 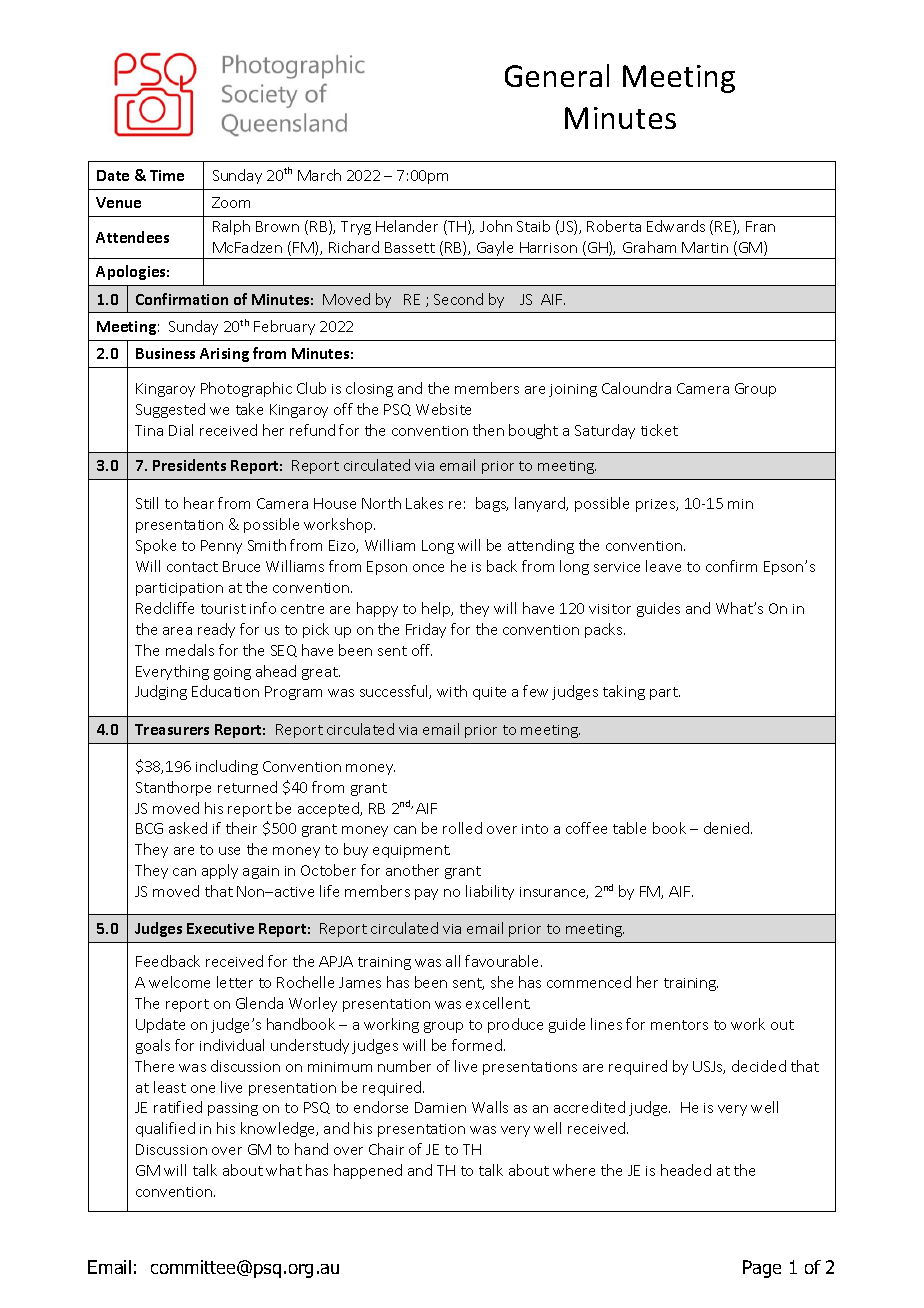 I want to click on Suggested, so click(x=170, y=410).
